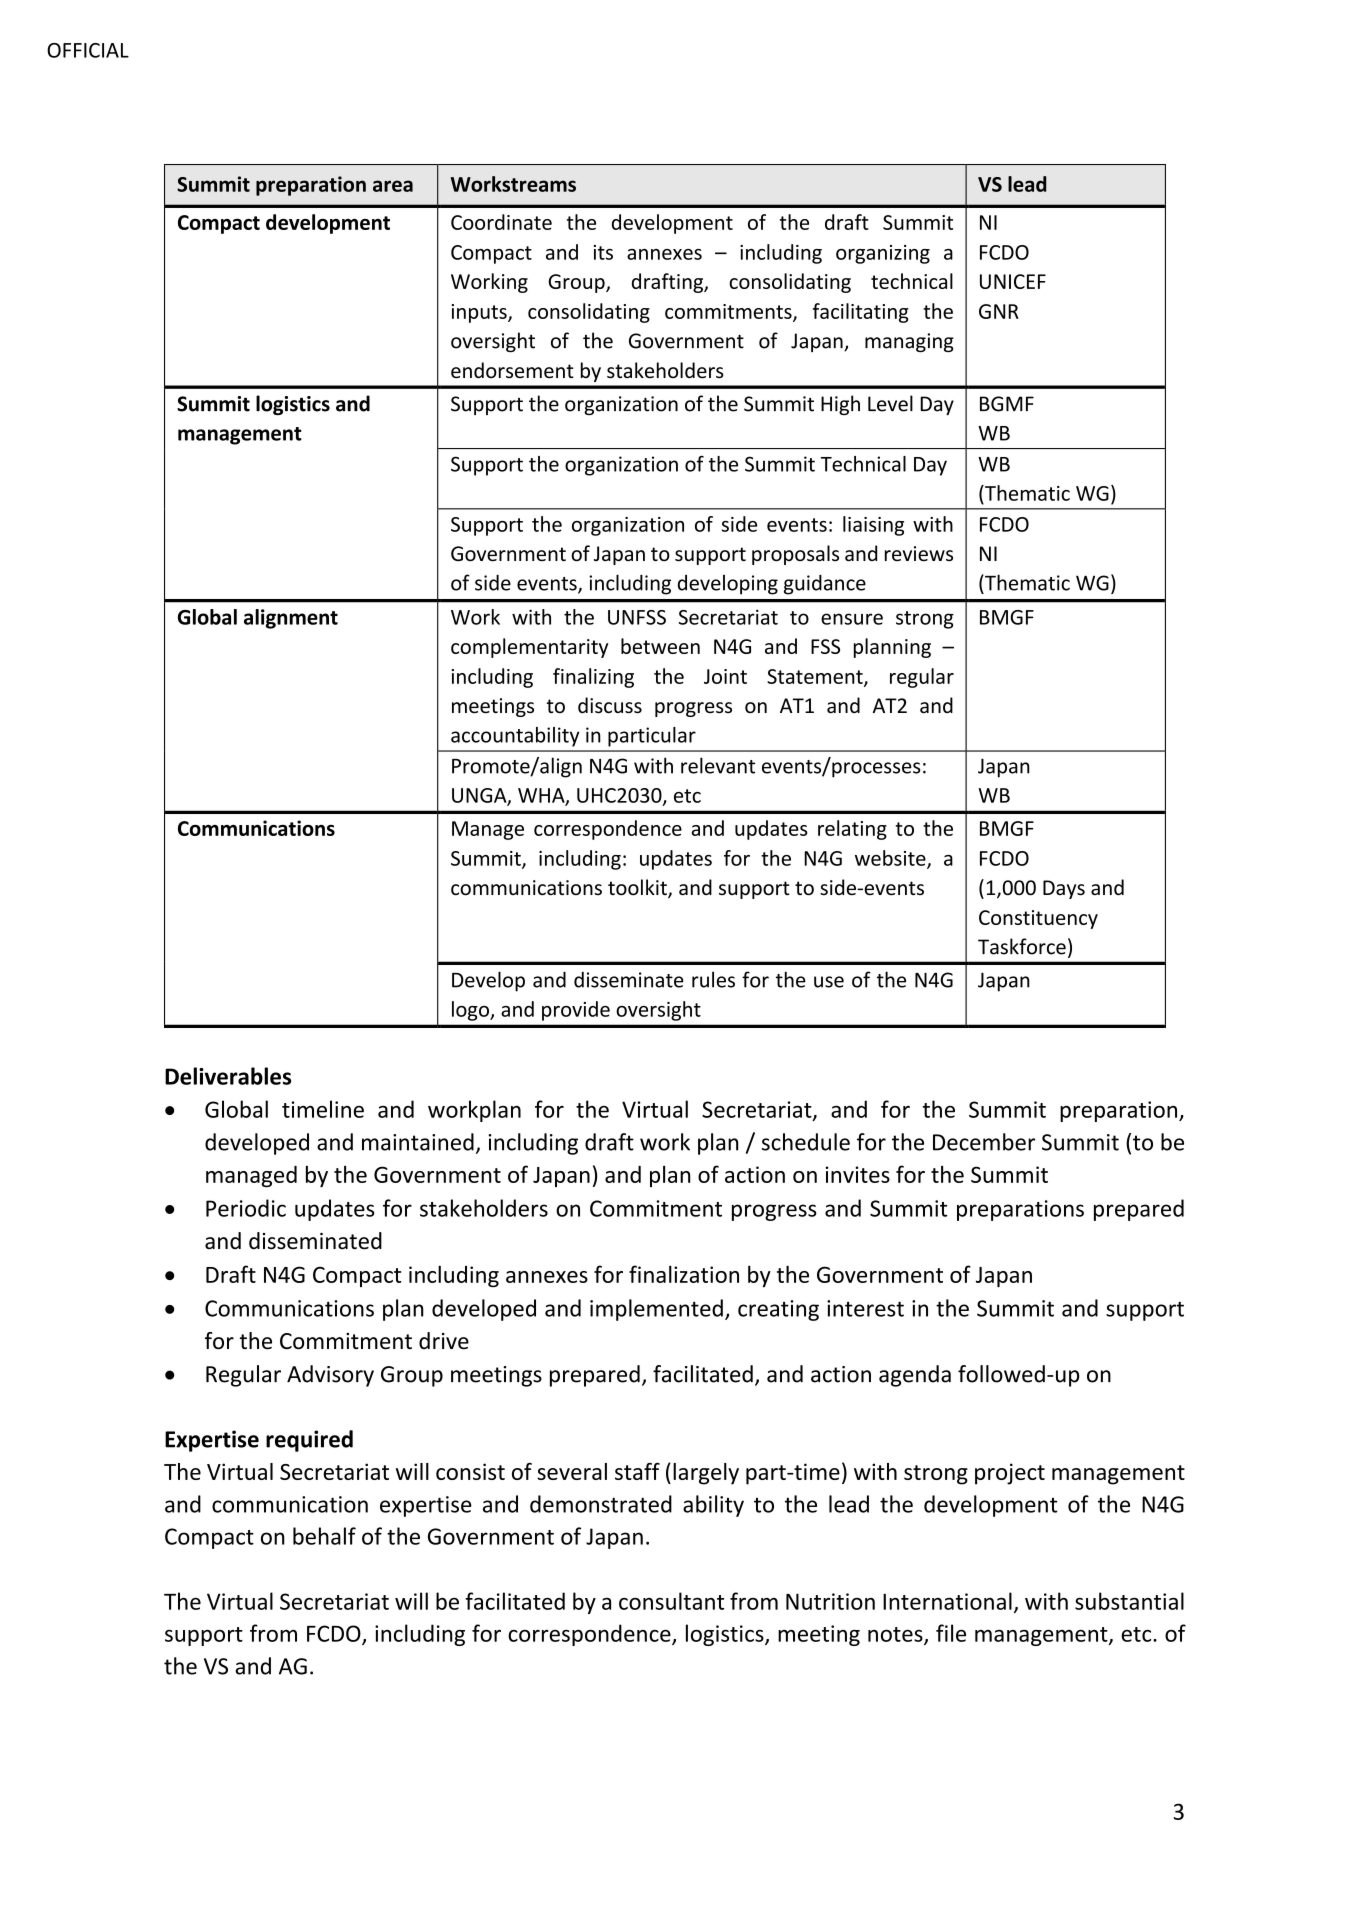  Describe the element at coordinates (638, 888) in the screenshot. I see `toolkit` at that location.
